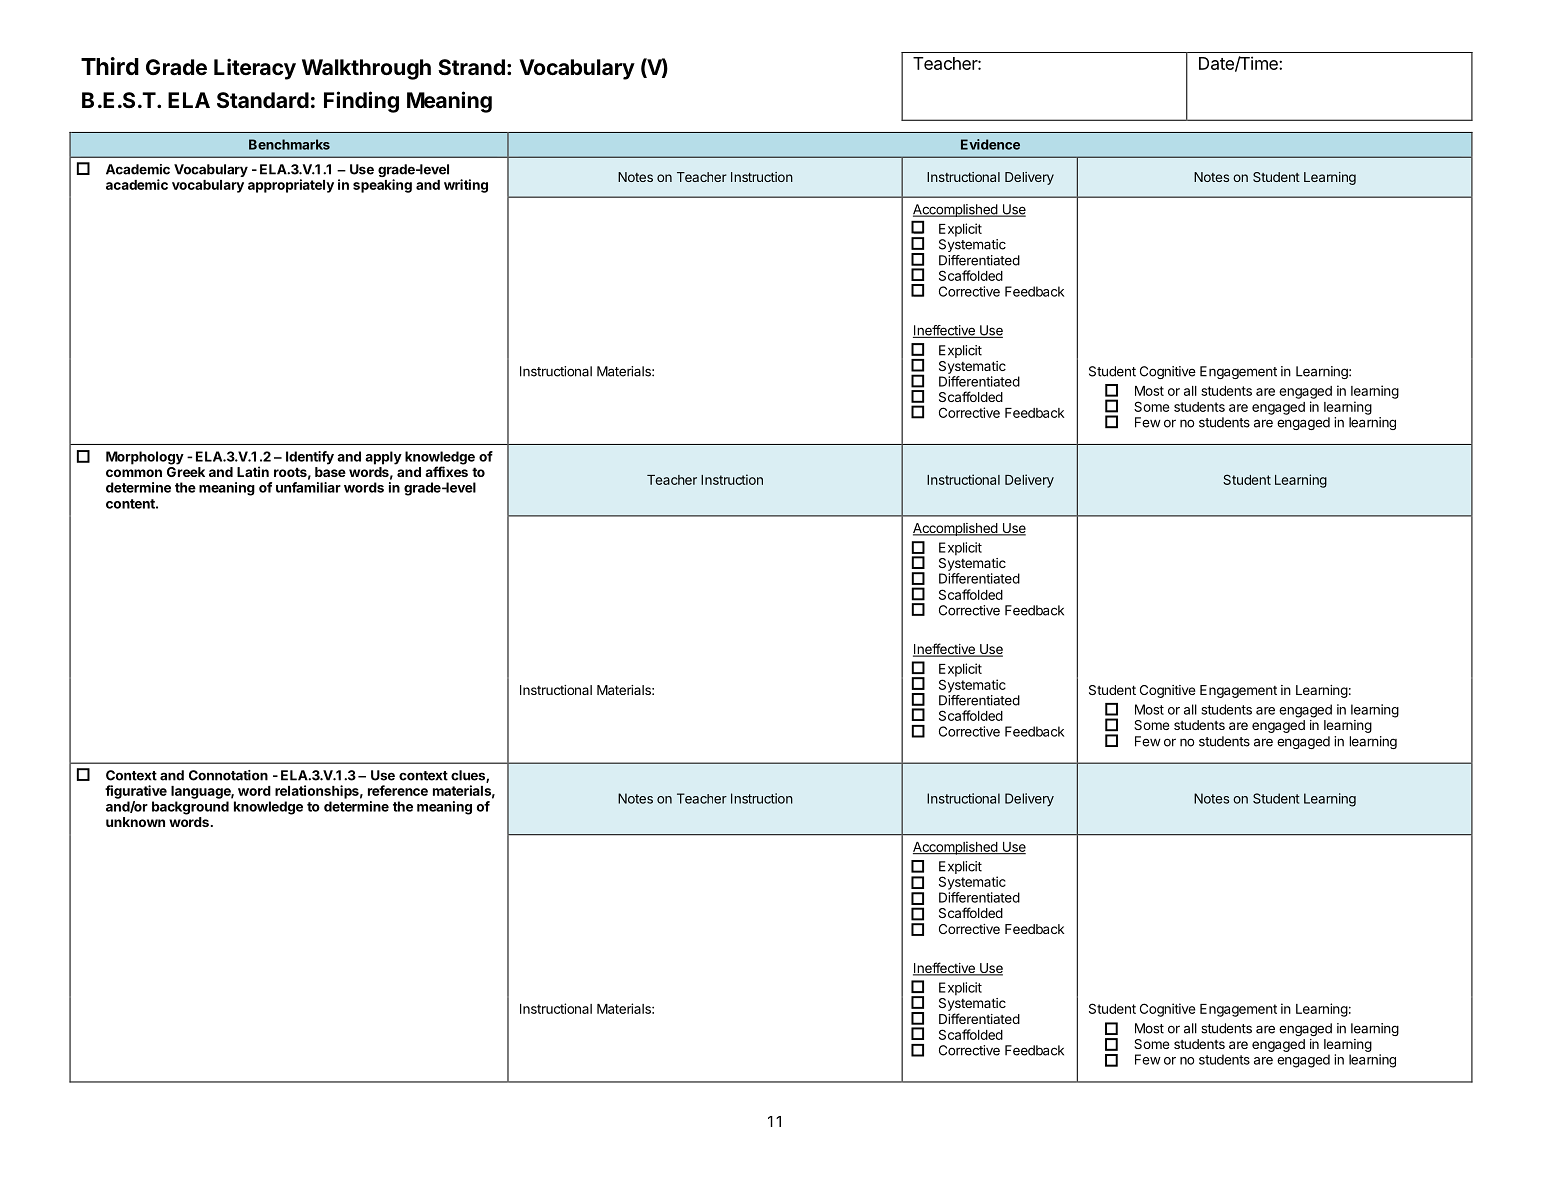 Image resolution: width=1541 pixels, height=1191 pixels. I want to click on apply, so click(383, 458).
